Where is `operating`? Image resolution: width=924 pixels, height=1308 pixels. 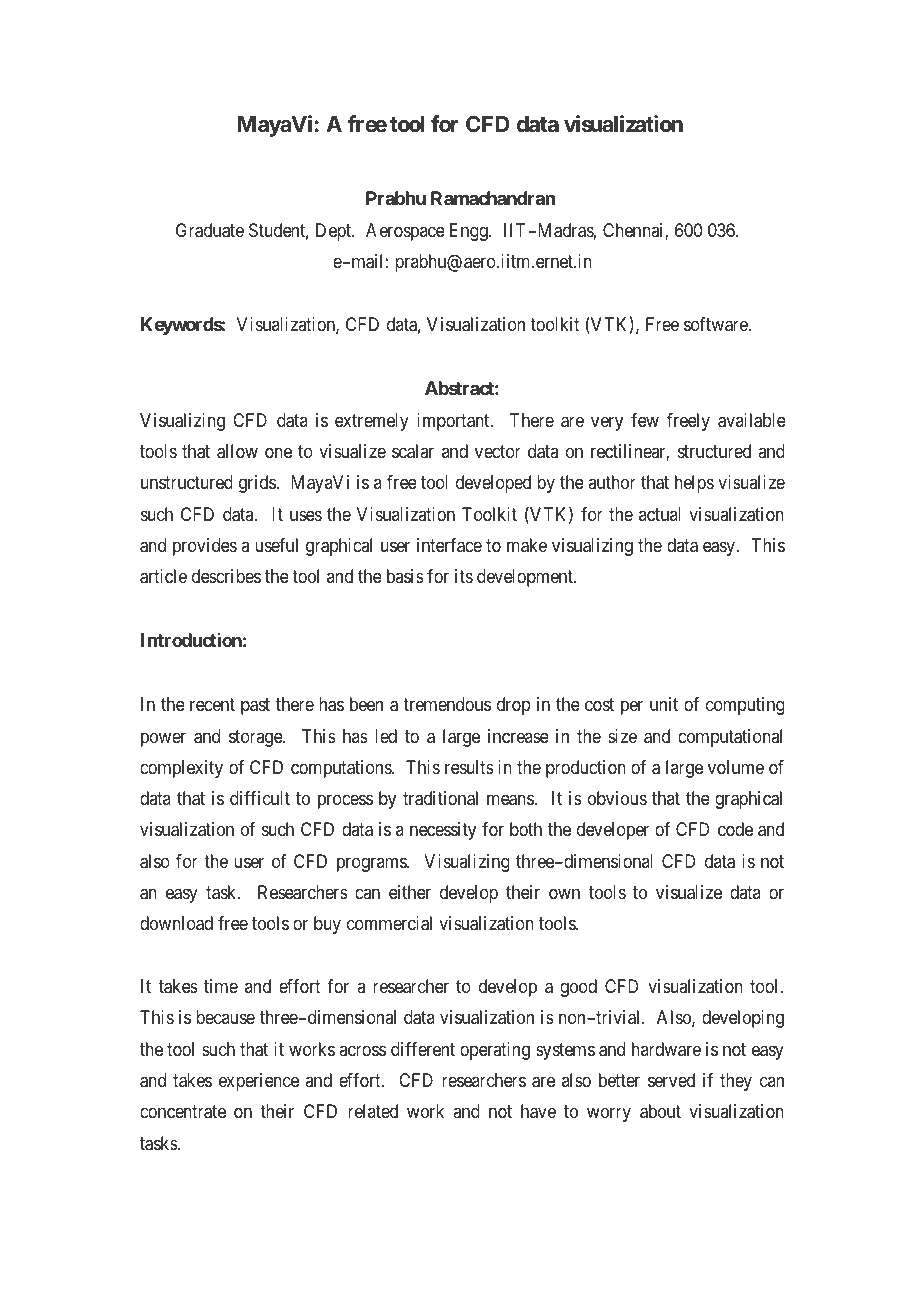
operating is located at coordinates (495, 1051).
